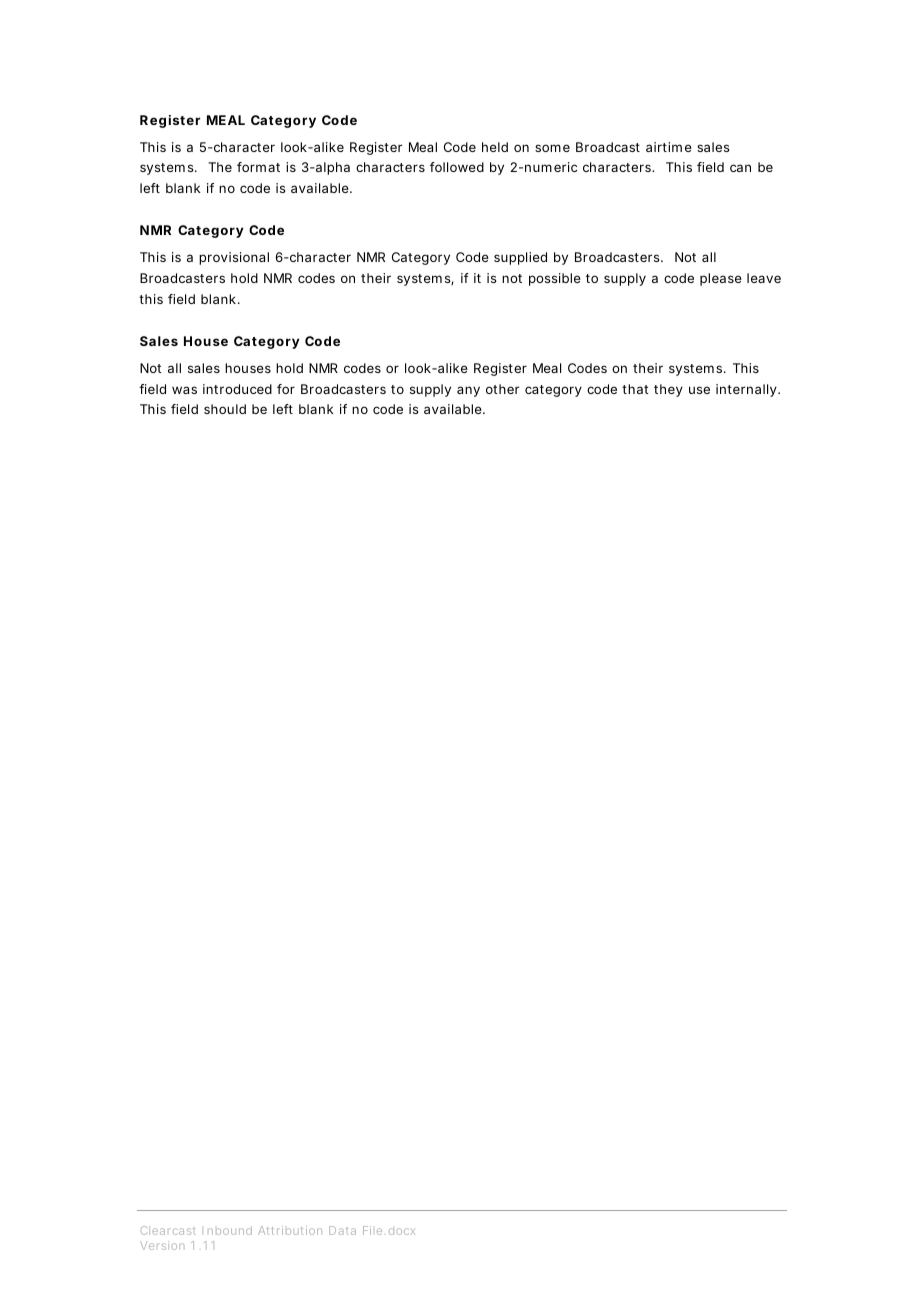  Describe the element at coordinates (668, 390) in the document. I see `they` at that location.
